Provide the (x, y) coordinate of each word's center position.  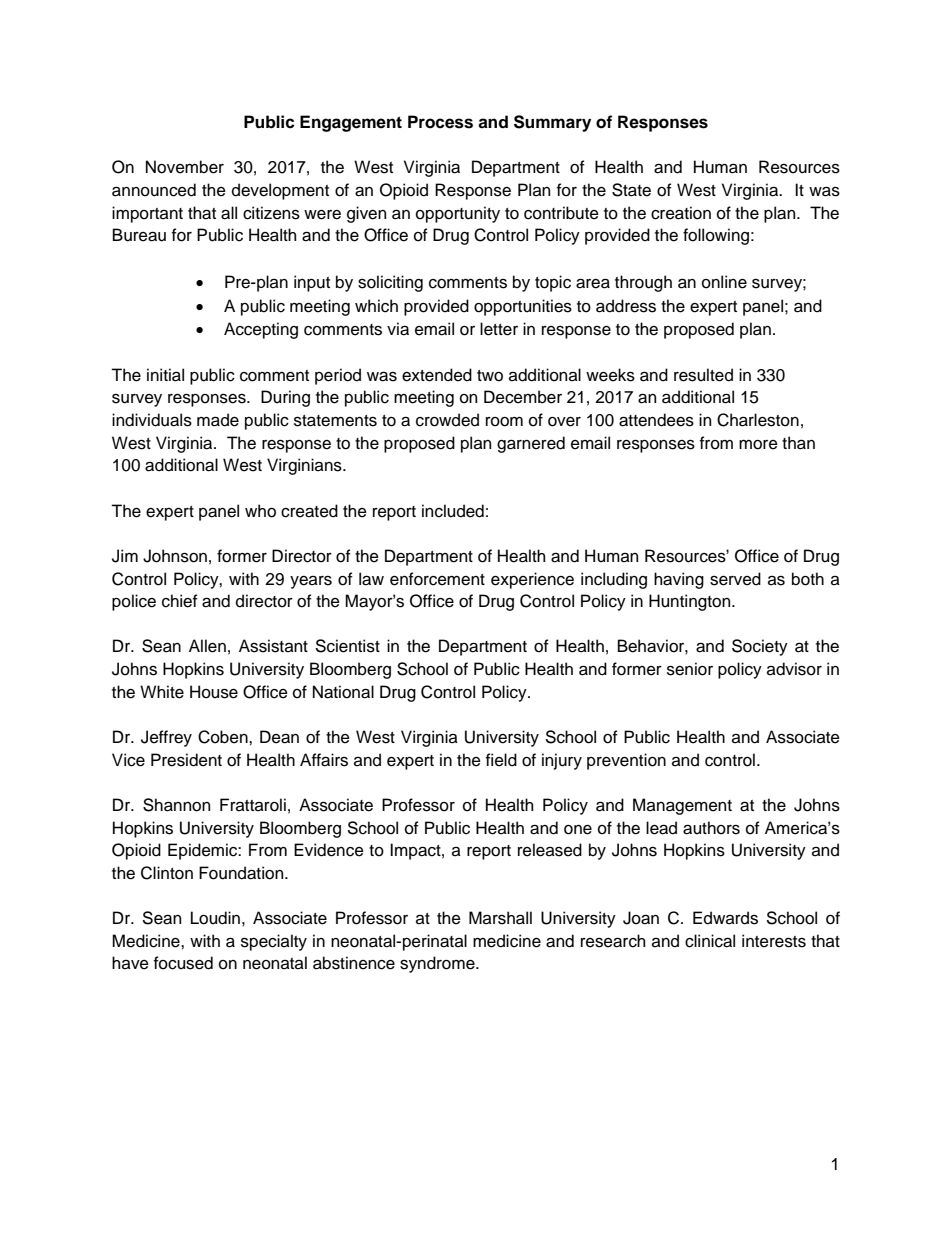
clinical (710, 941)
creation (681, 213)
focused (183, 963)
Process (440, 122)
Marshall (500, 918)
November (185, 167)
